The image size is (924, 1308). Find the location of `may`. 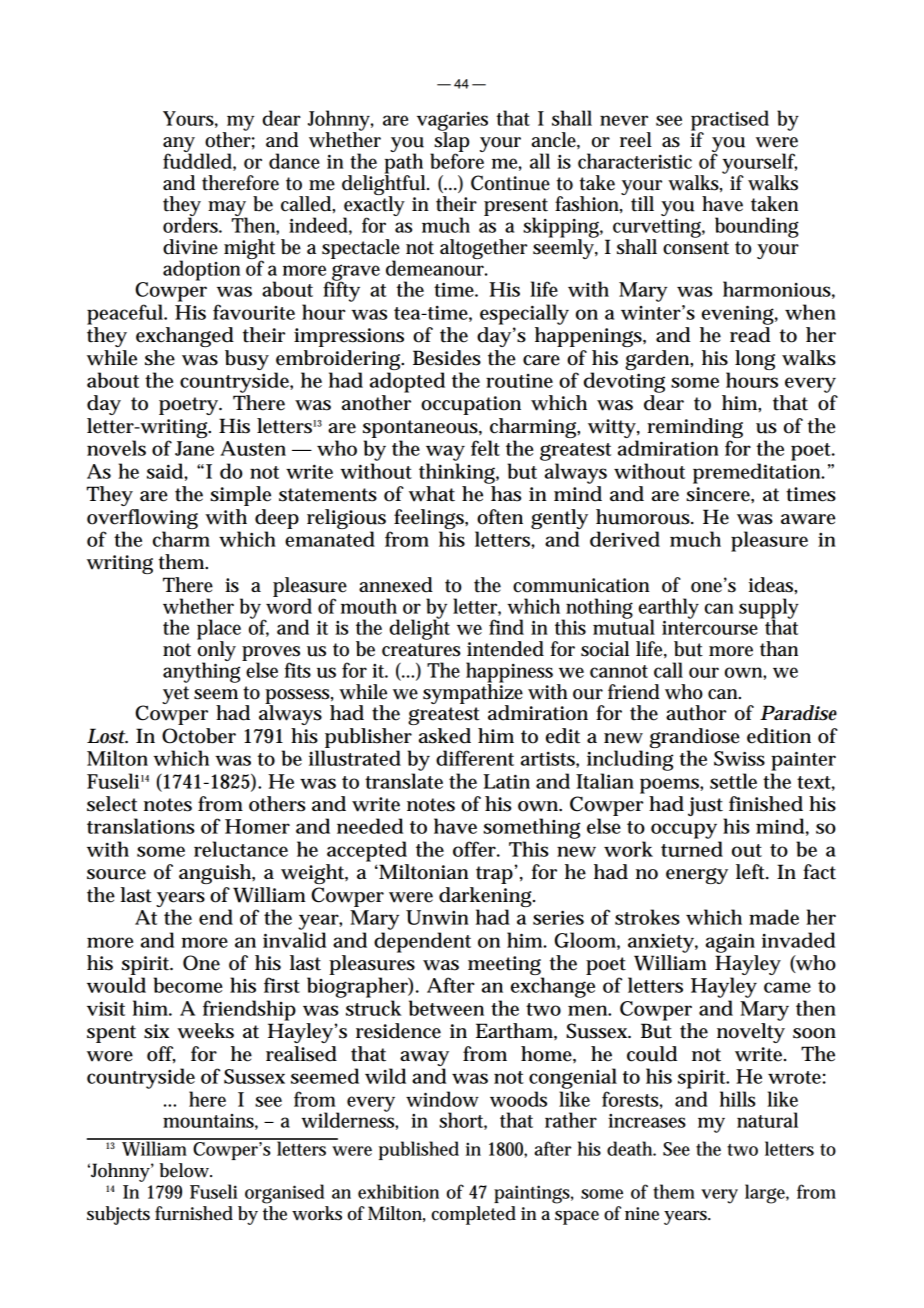

may is located at coordinates (228, 210).
